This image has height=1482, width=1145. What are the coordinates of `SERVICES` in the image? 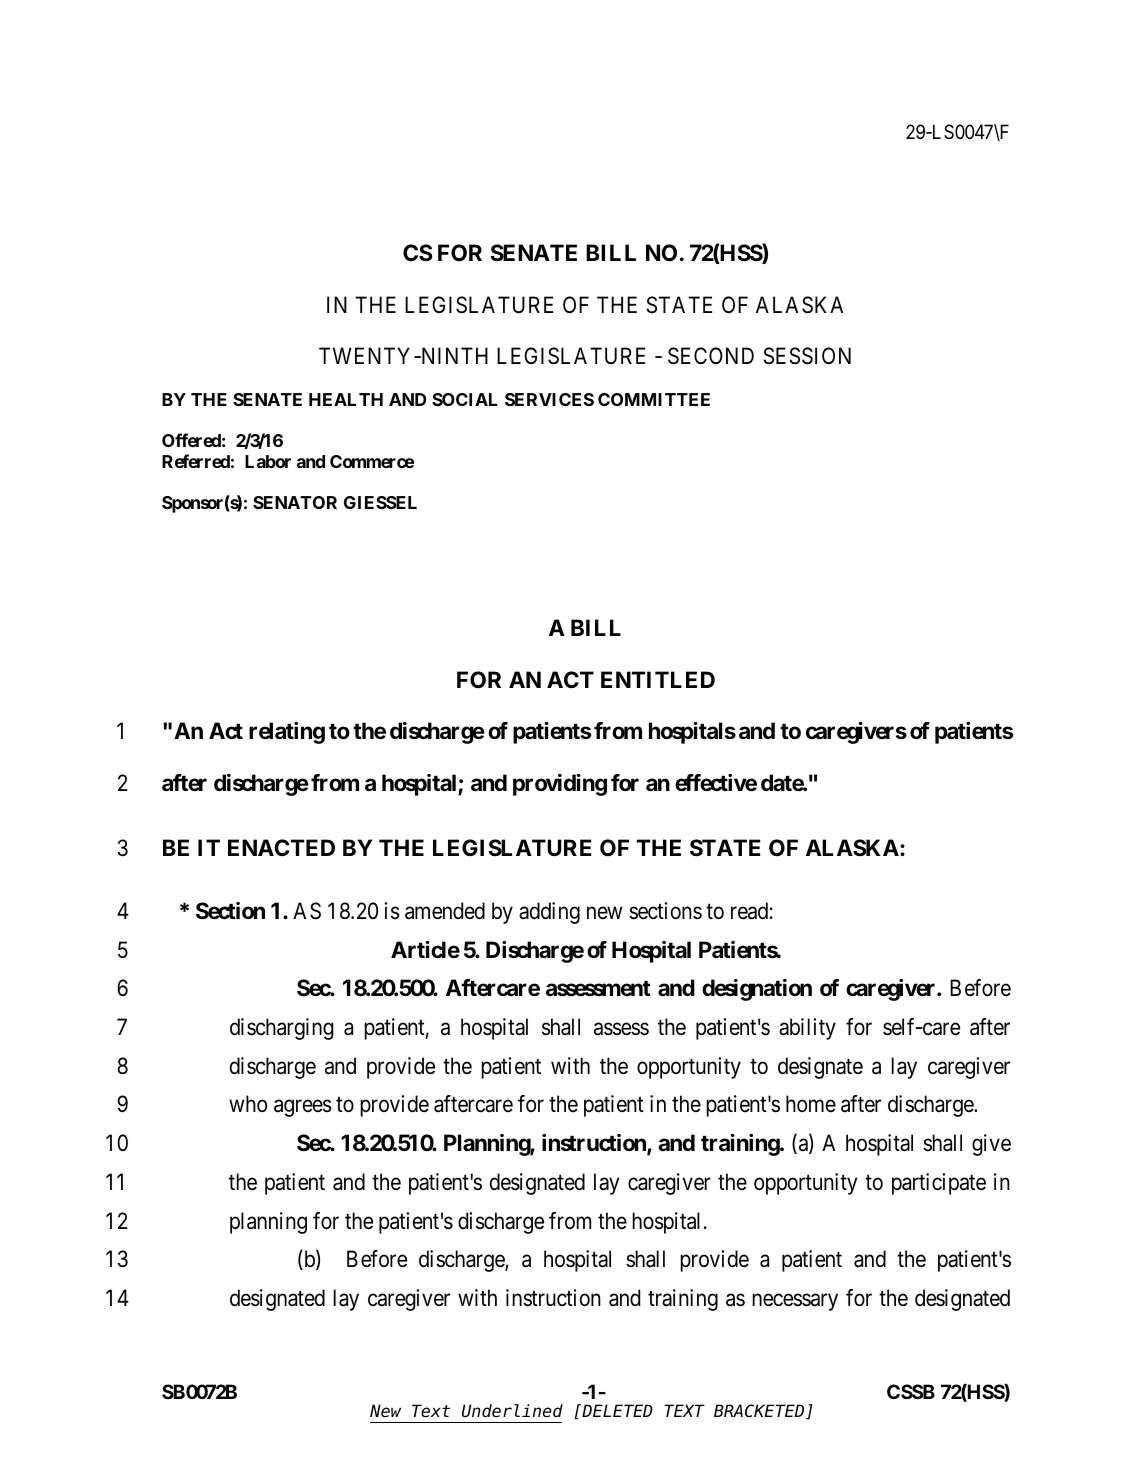 It's located at (549, 399).
